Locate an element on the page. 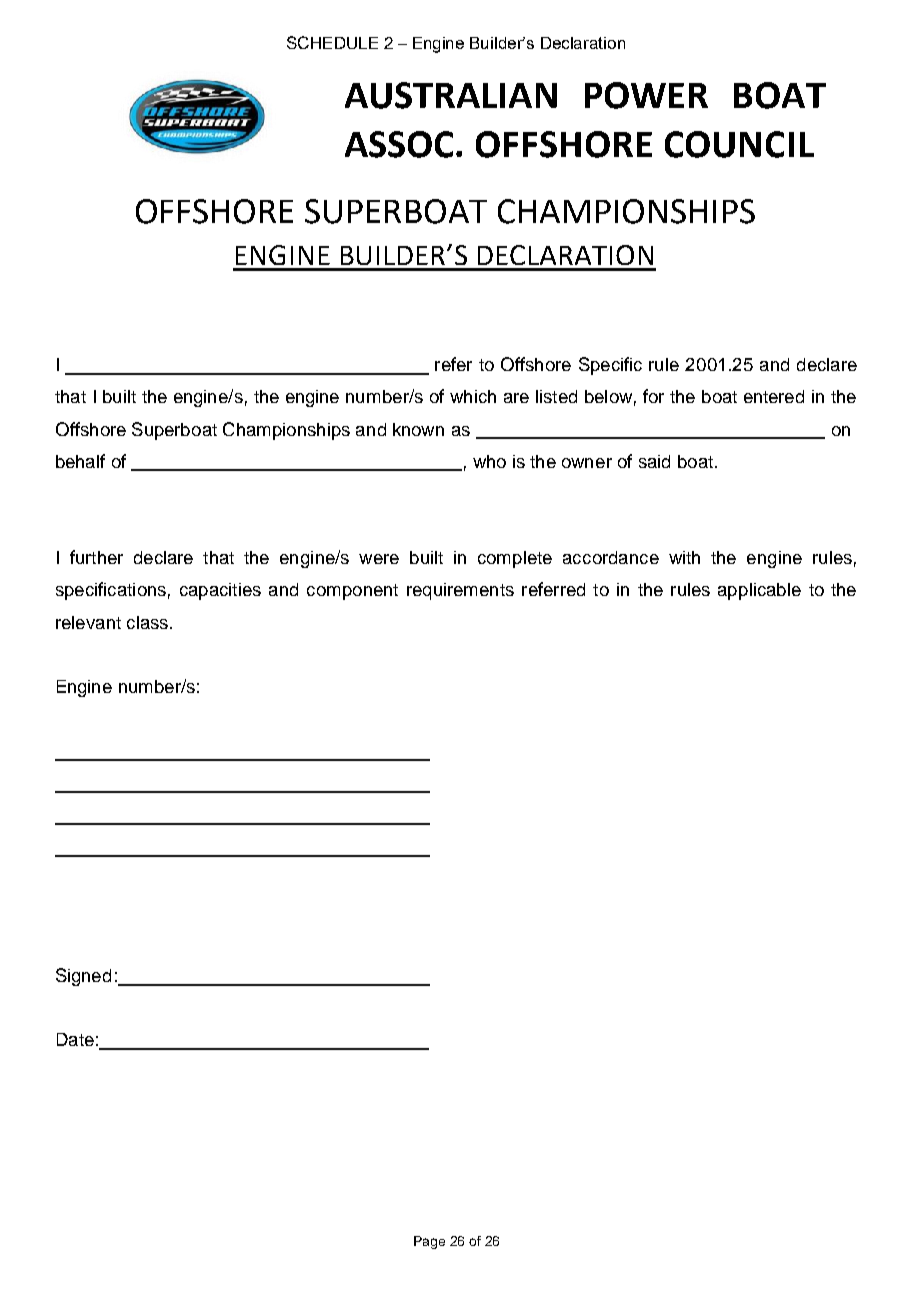 Image resolution: width=924 pixels, height=1307 pixels. SCHEDULE is located at coordinates (332, 42).
